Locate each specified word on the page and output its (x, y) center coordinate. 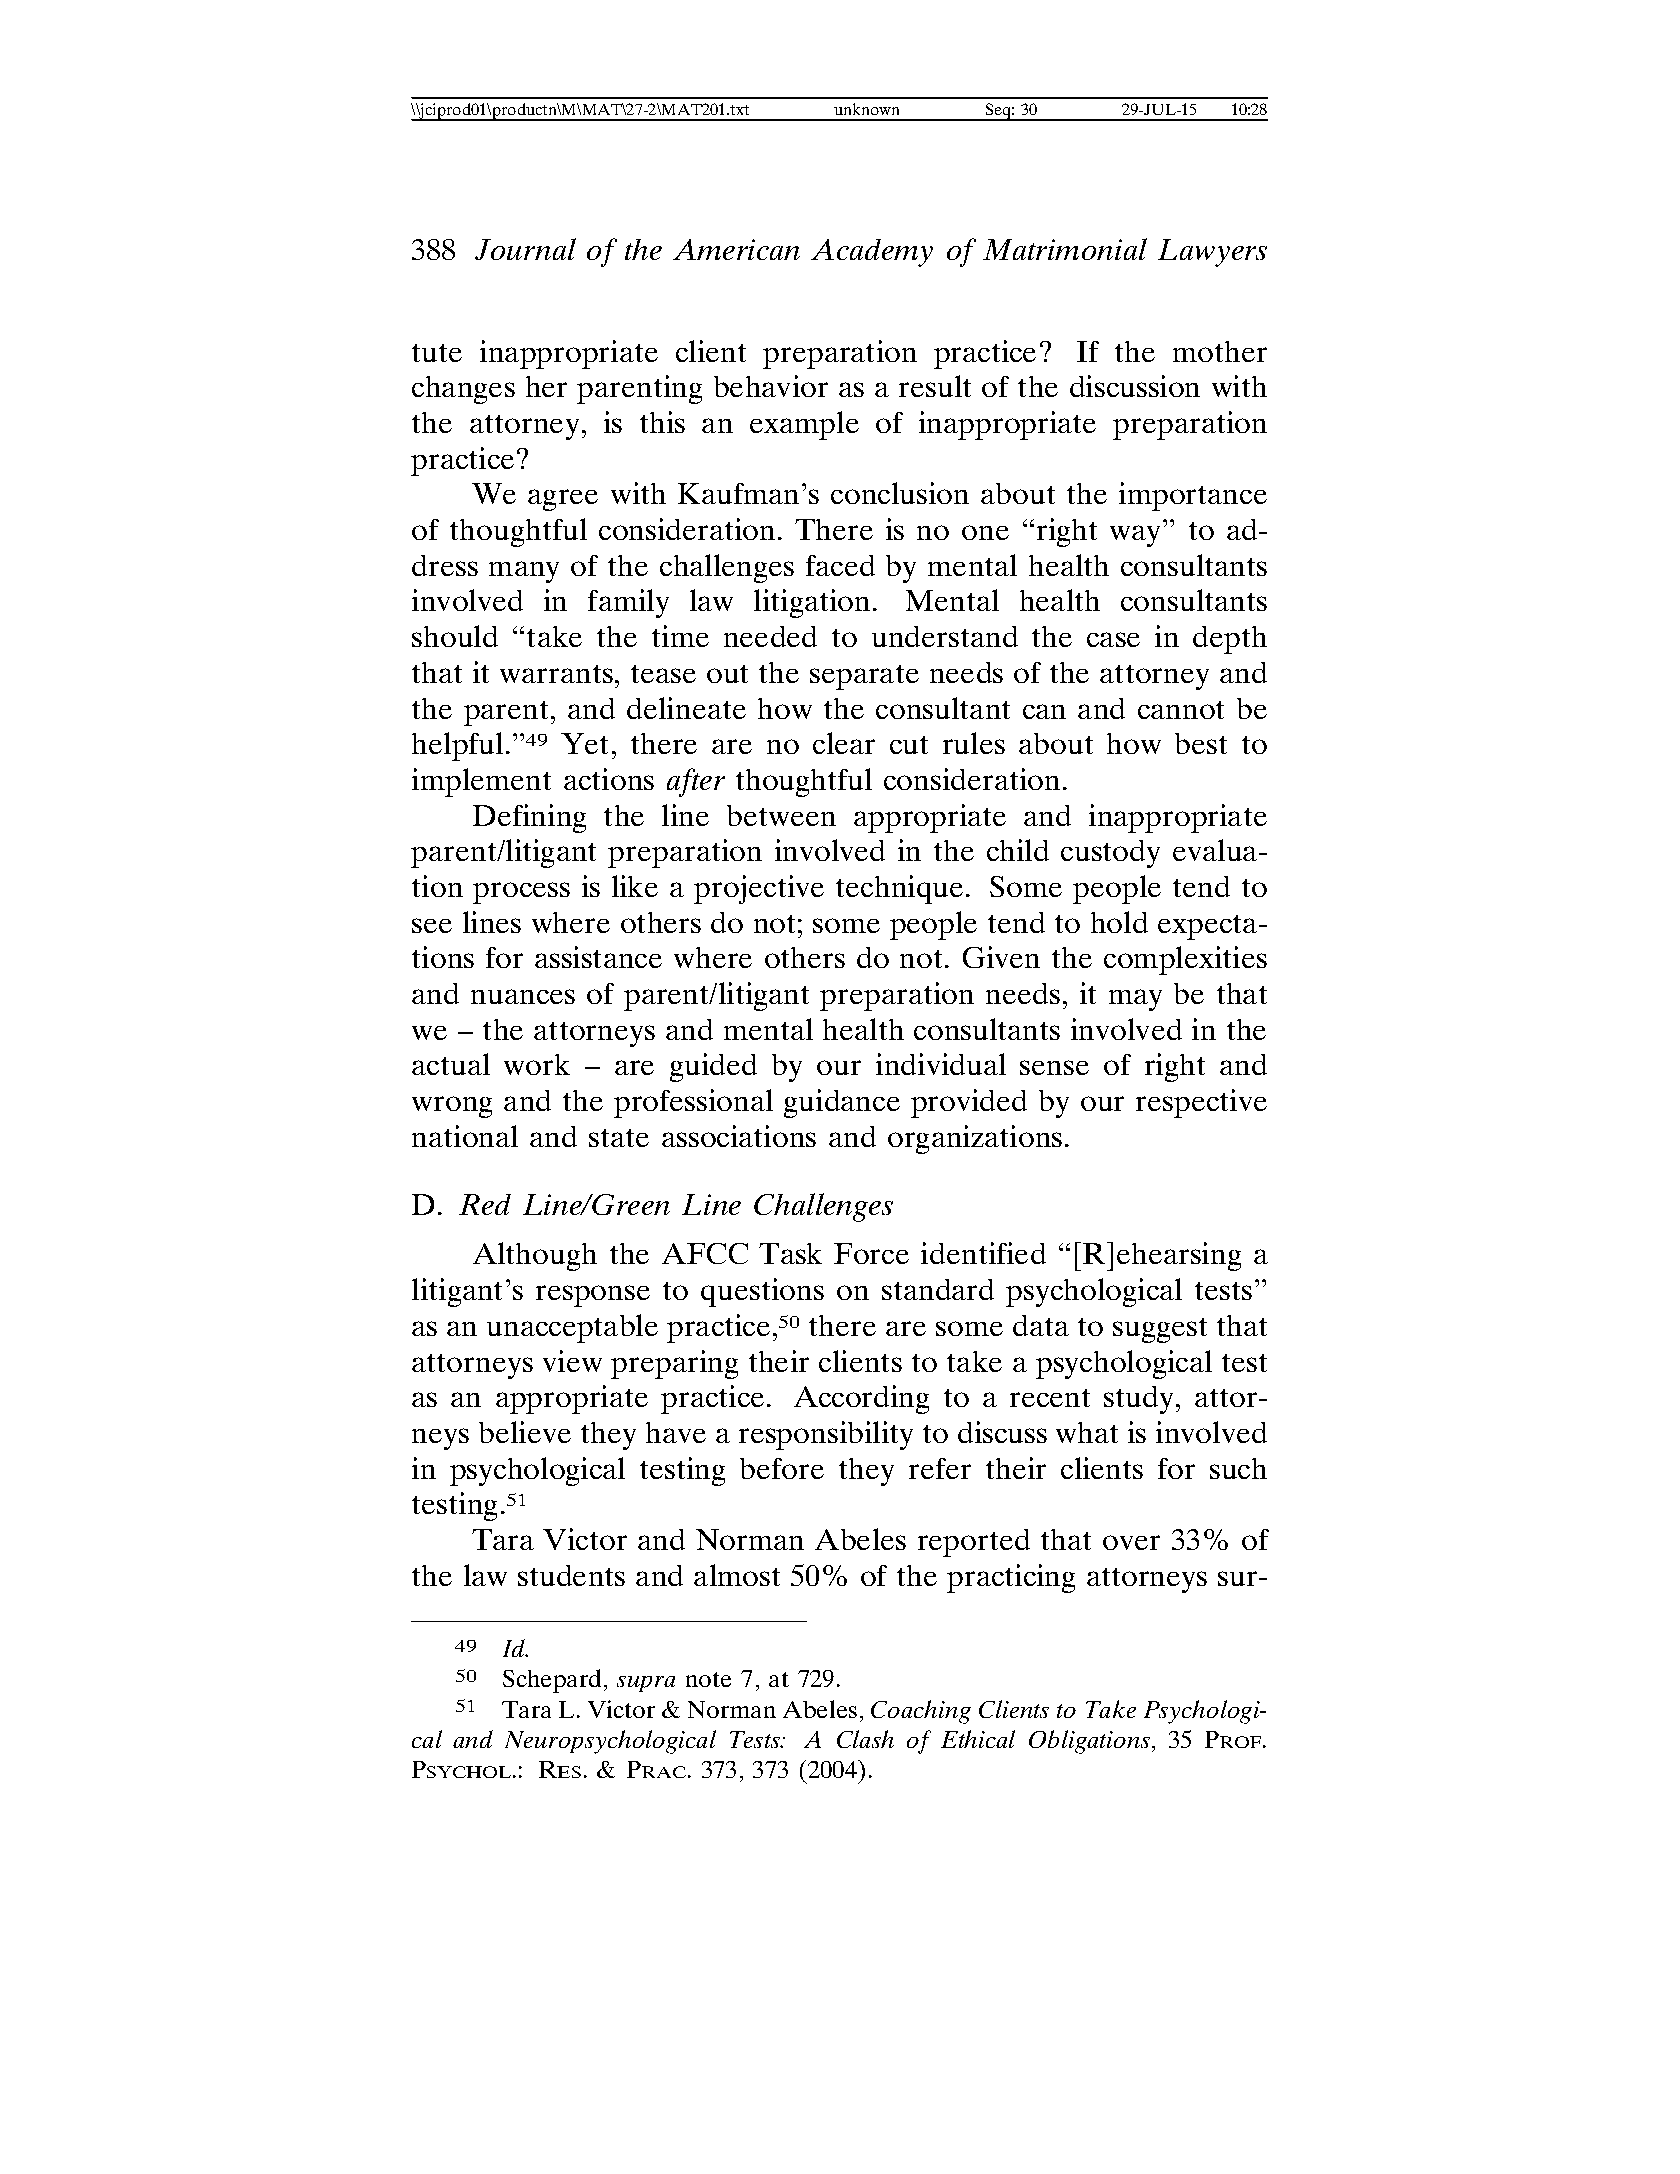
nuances (523, 996)
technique (899, 889)
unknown (866, 109)
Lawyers (1212, 253)
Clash (865, 1739)
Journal (525, 249)
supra (646, 1684)
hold (1119, 922)
